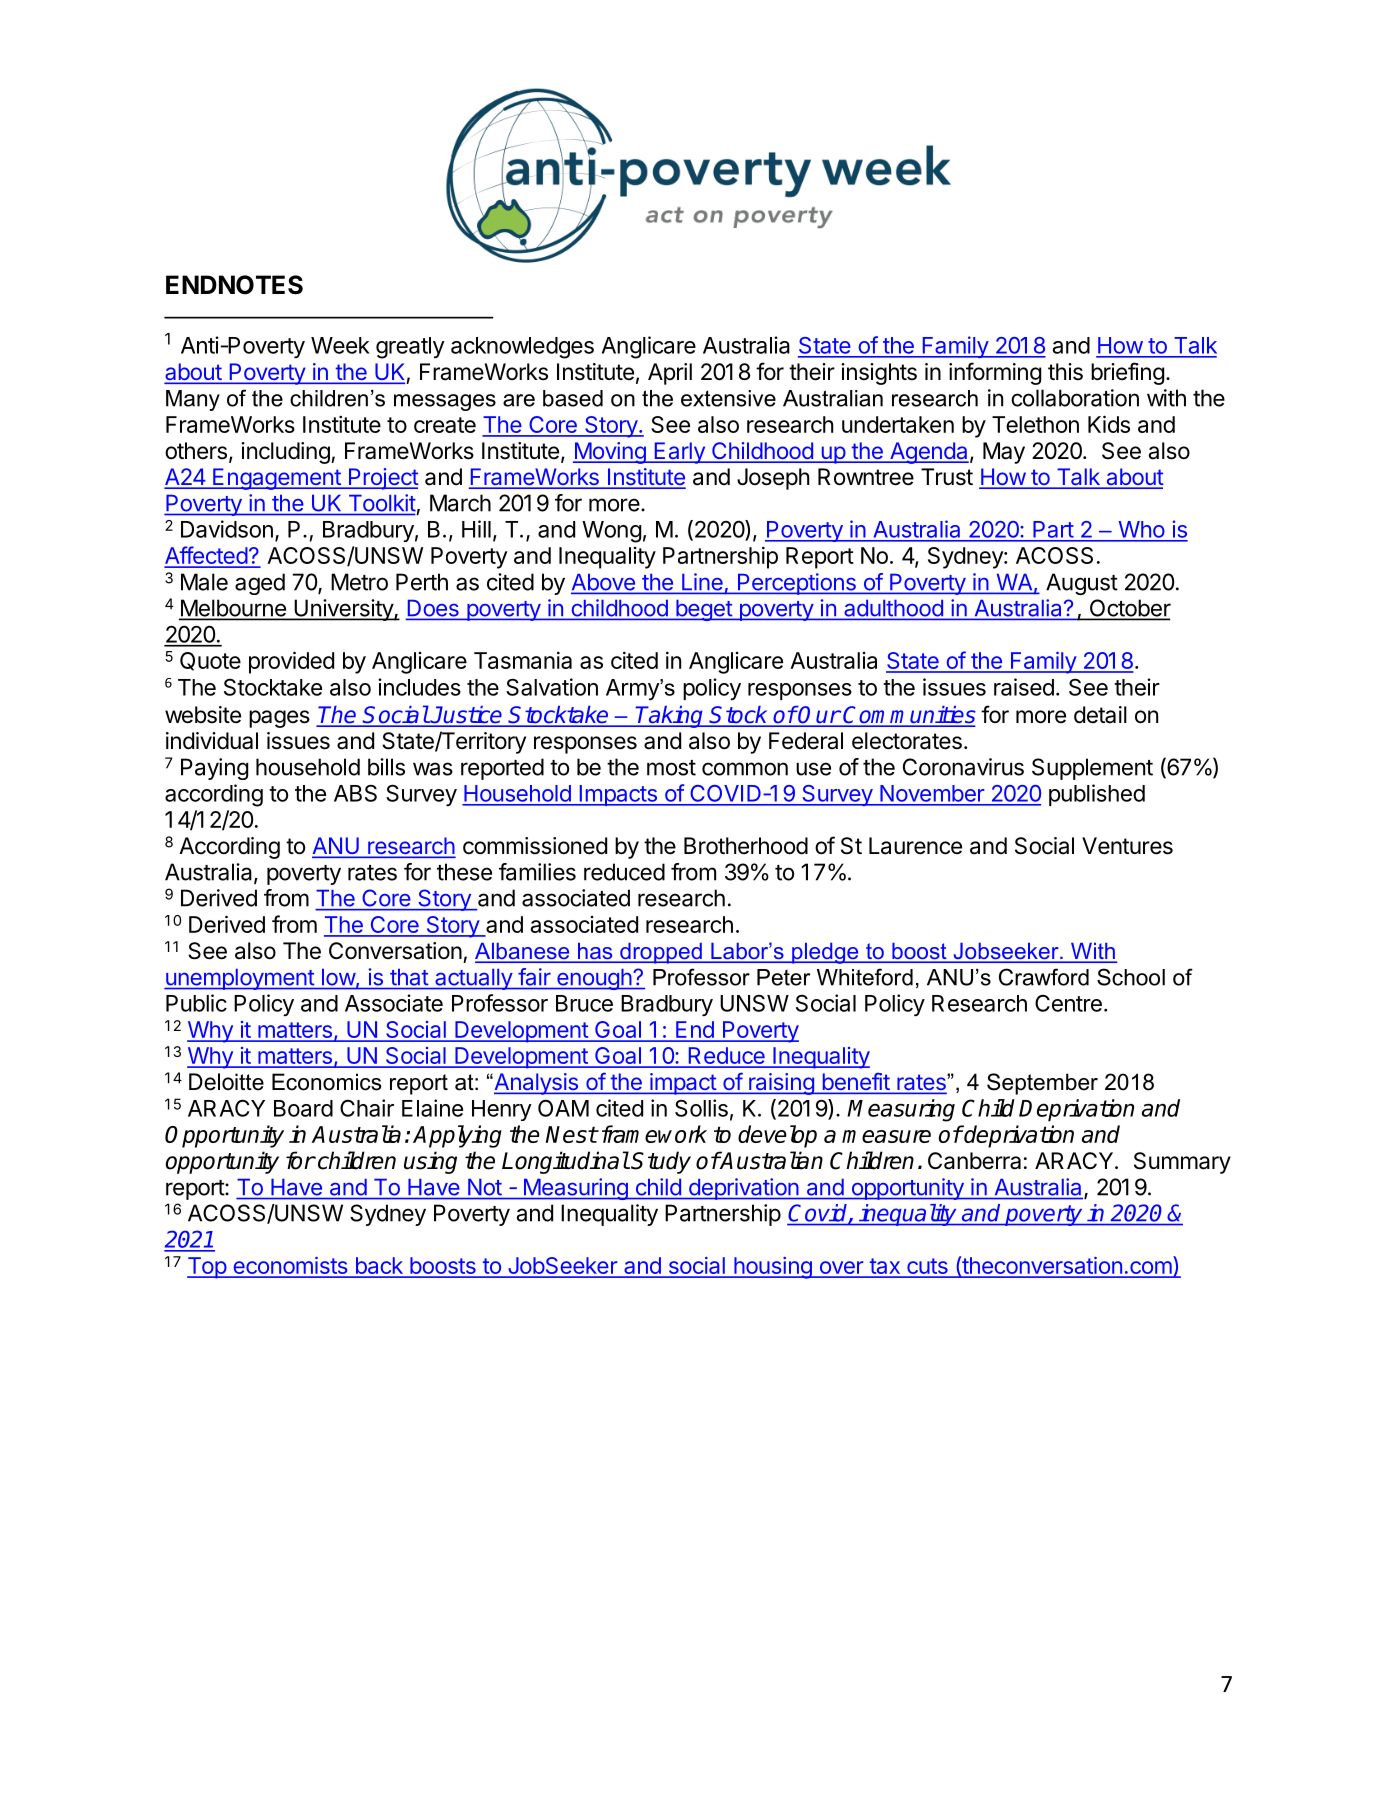 This screenshot has width=1397, height=1807. Describe the element at coordinates (671, 768) in the screenshot. I see `most` at that location.
